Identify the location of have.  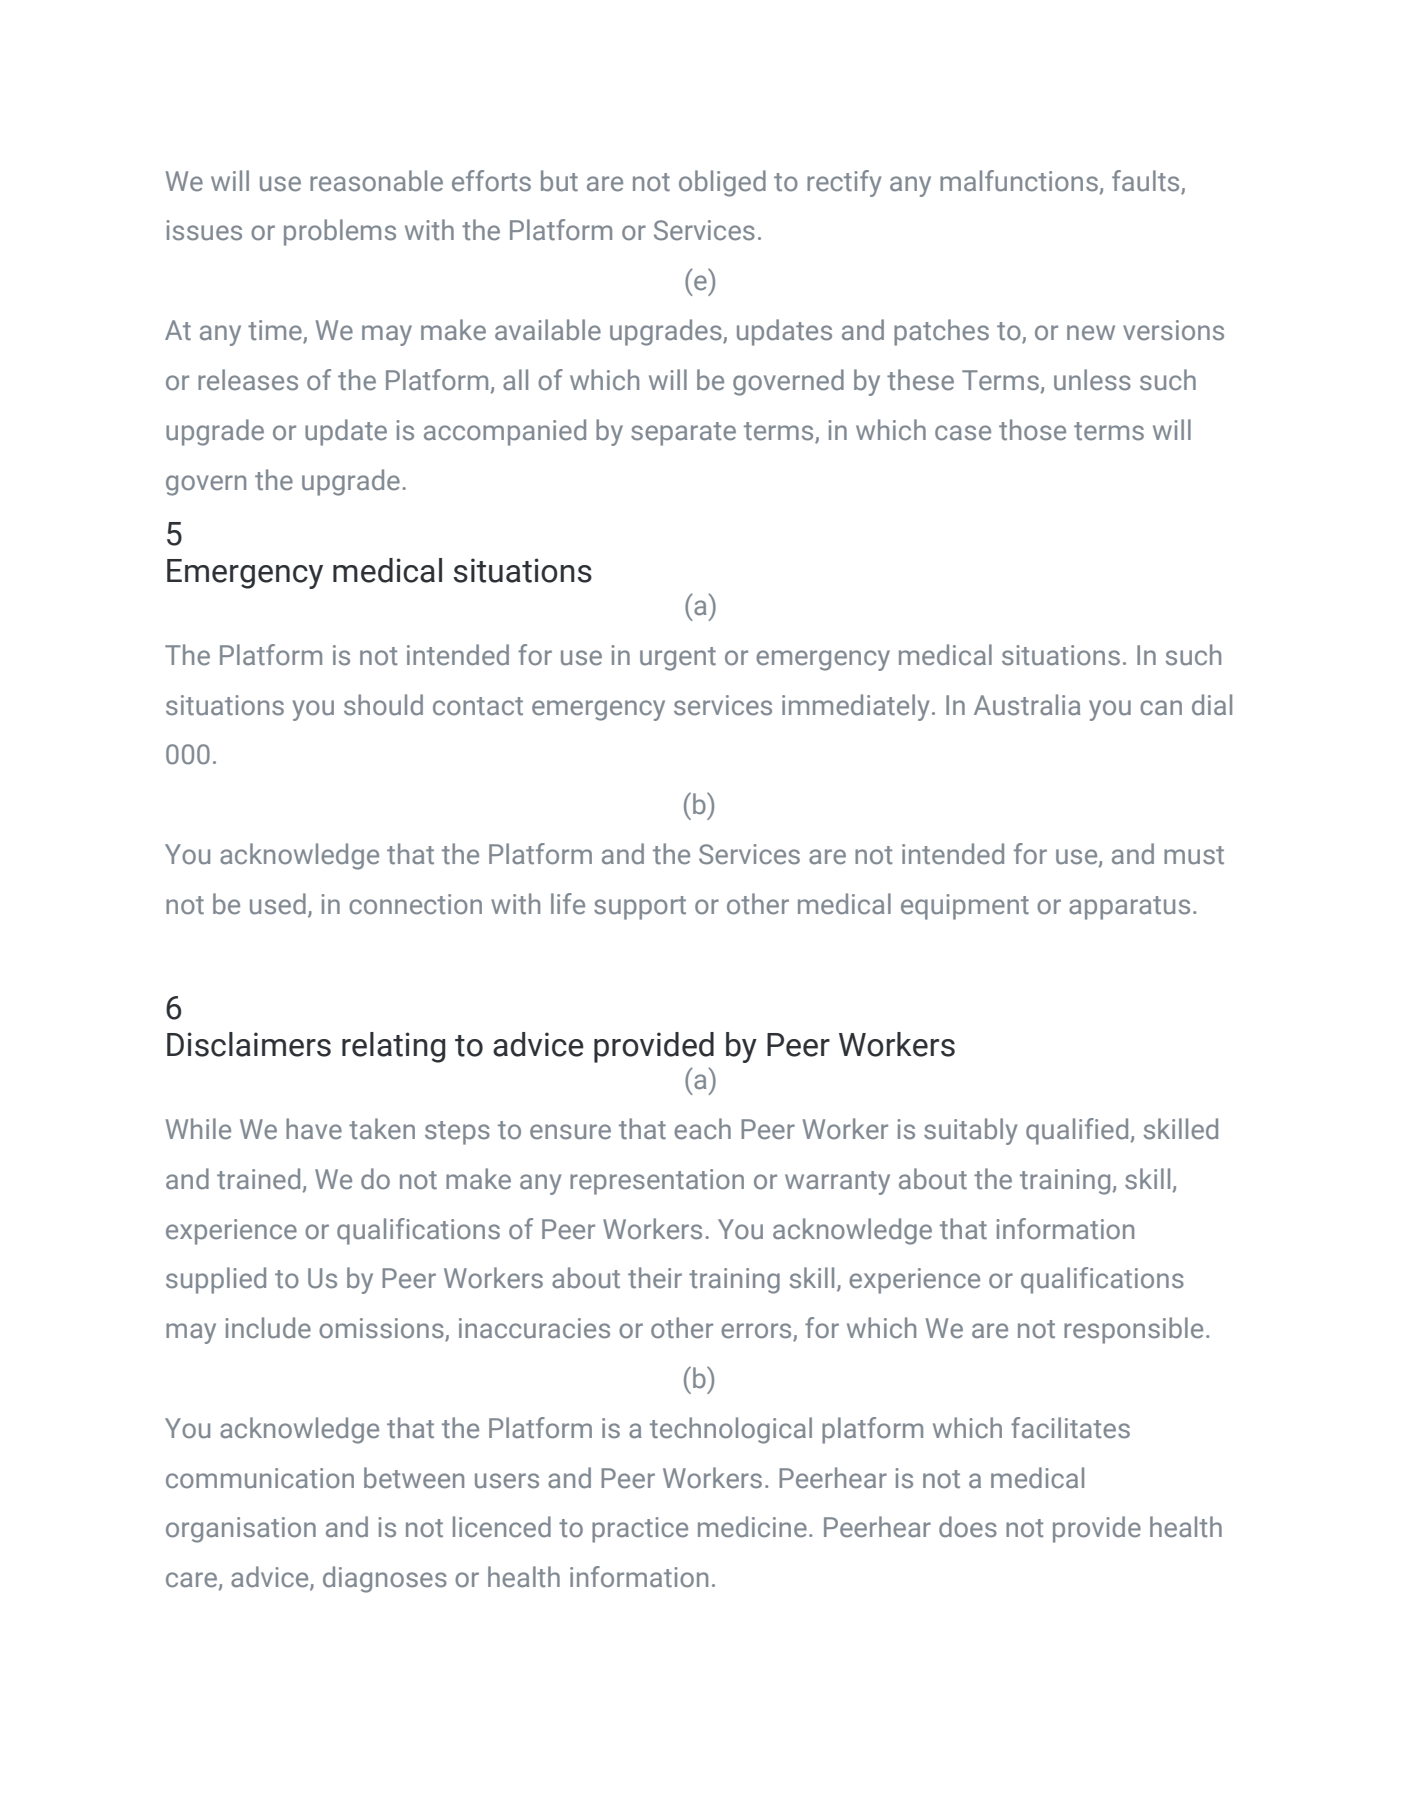
(314, 1129).
